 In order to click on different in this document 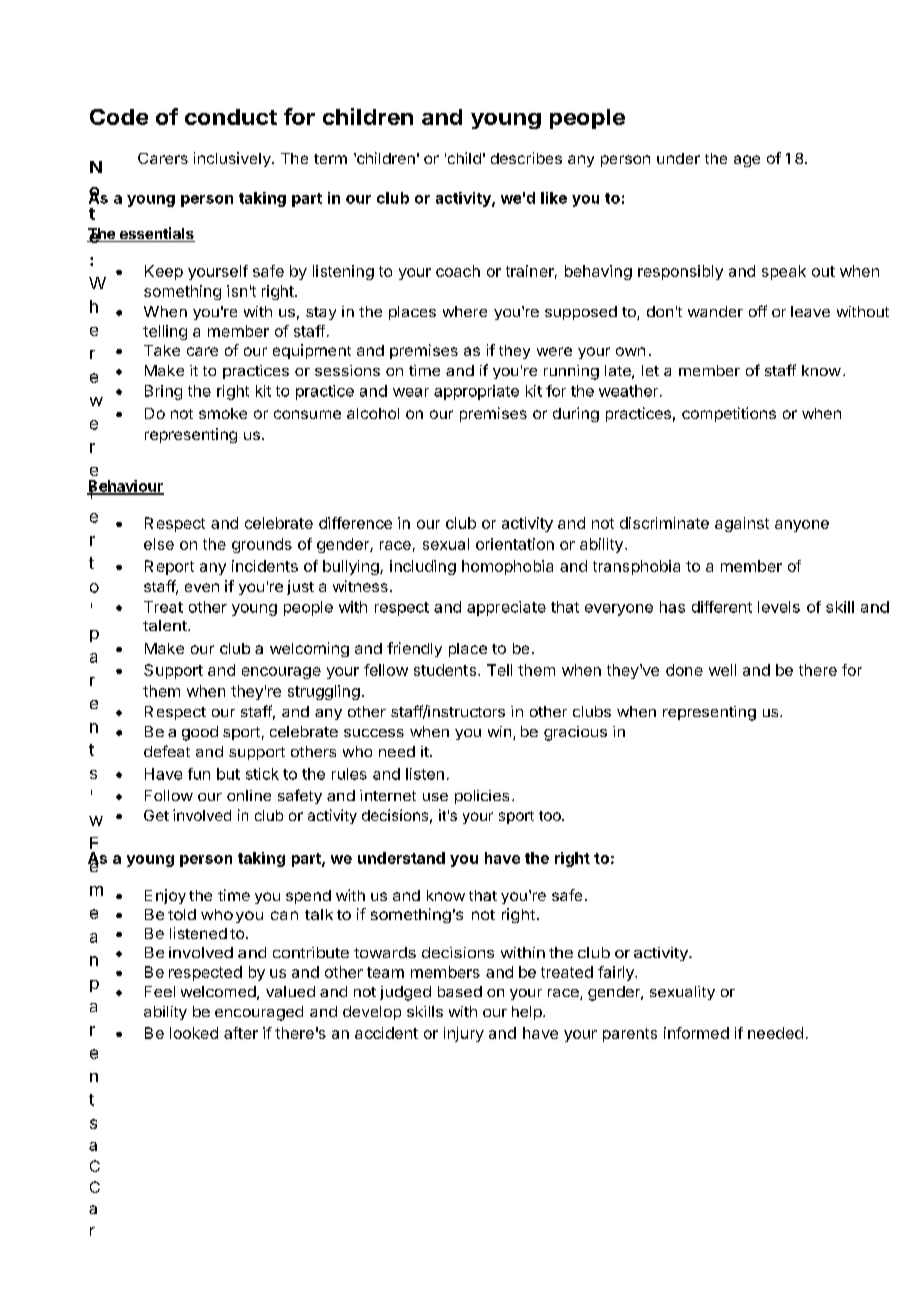, I will do `click(722, 607)`.
